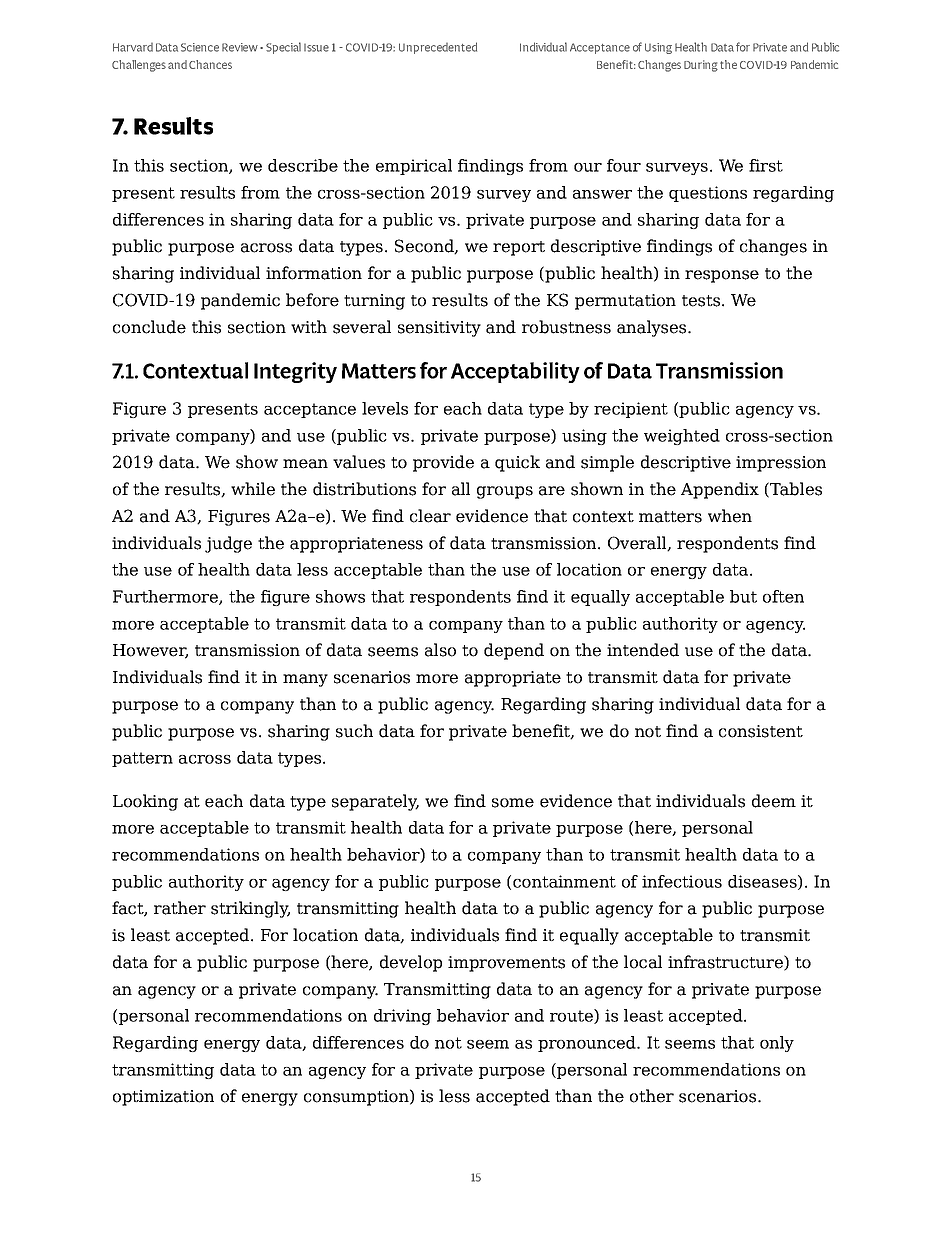  Describe the element at coordinates (513, 803) in the screenshot. I see `some` at that location.
